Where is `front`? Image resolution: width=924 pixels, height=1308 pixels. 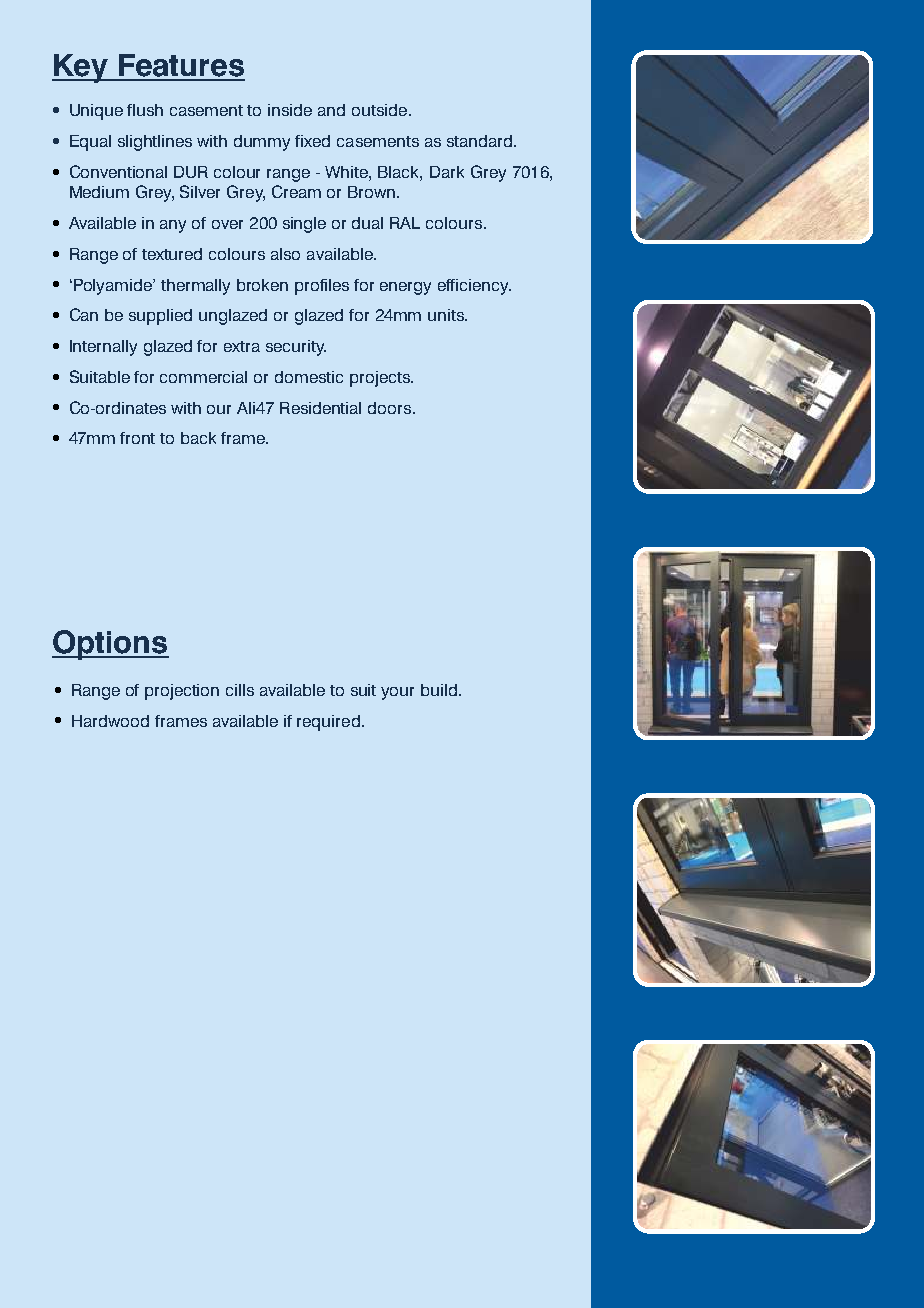 front is located at coordinates (137, 438).
